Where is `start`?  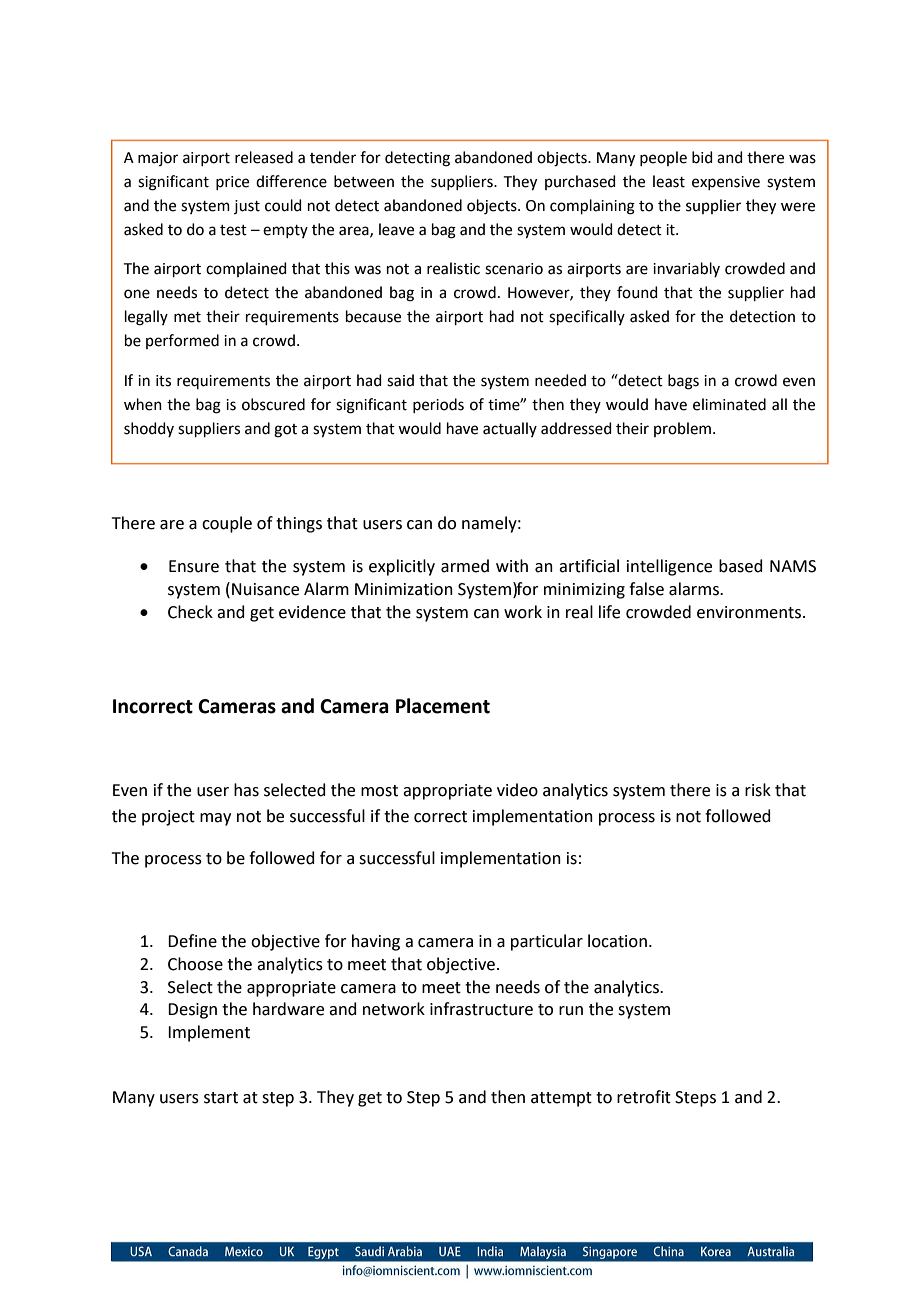
start is located at coordinates (221, 1098).
